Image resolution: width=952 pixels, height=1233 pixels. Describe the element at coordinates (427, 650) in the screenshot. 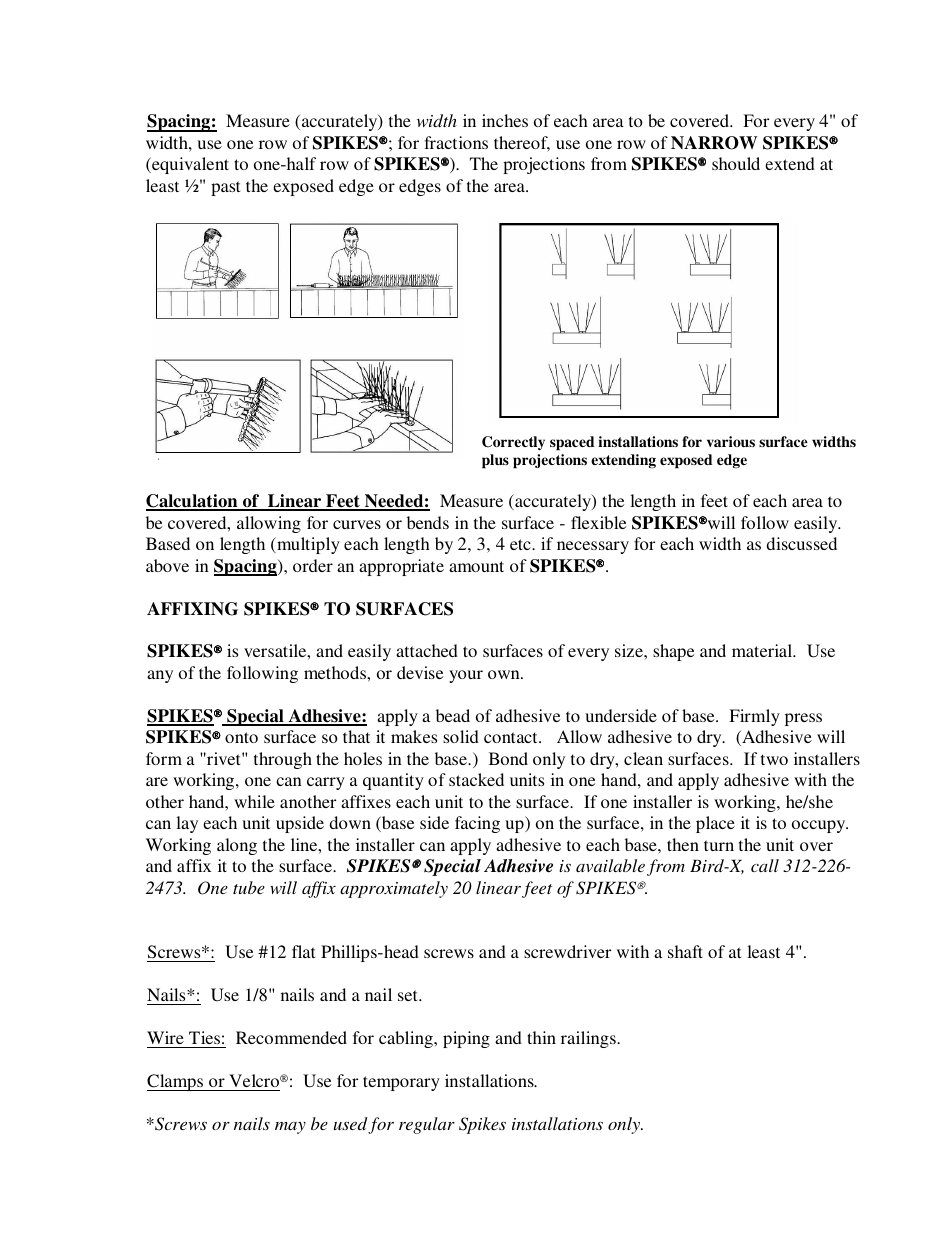

I see `attached` at that location.
